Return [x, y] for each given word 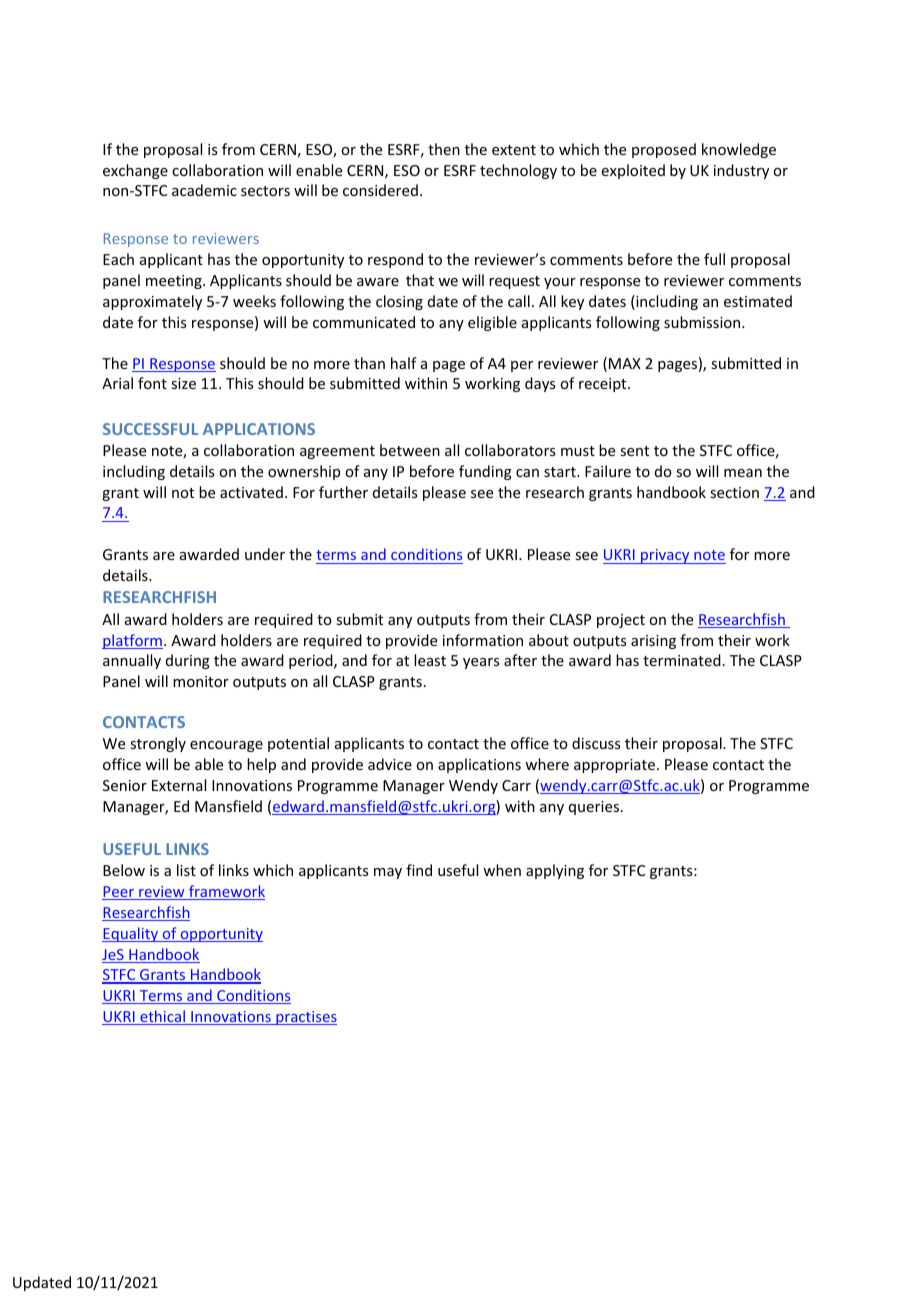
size [183, 383]
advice [390, 764]
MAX [625, 363]
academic [204, 190]
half [404, 363]
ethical [162, 1017]
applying [555, 871]
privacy [665, 556]
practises [305, 1018]
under [265, 554]
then [444, 149]
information [483, 640]
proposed [664, 150]
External [179, 785]
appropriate [616, 766]
